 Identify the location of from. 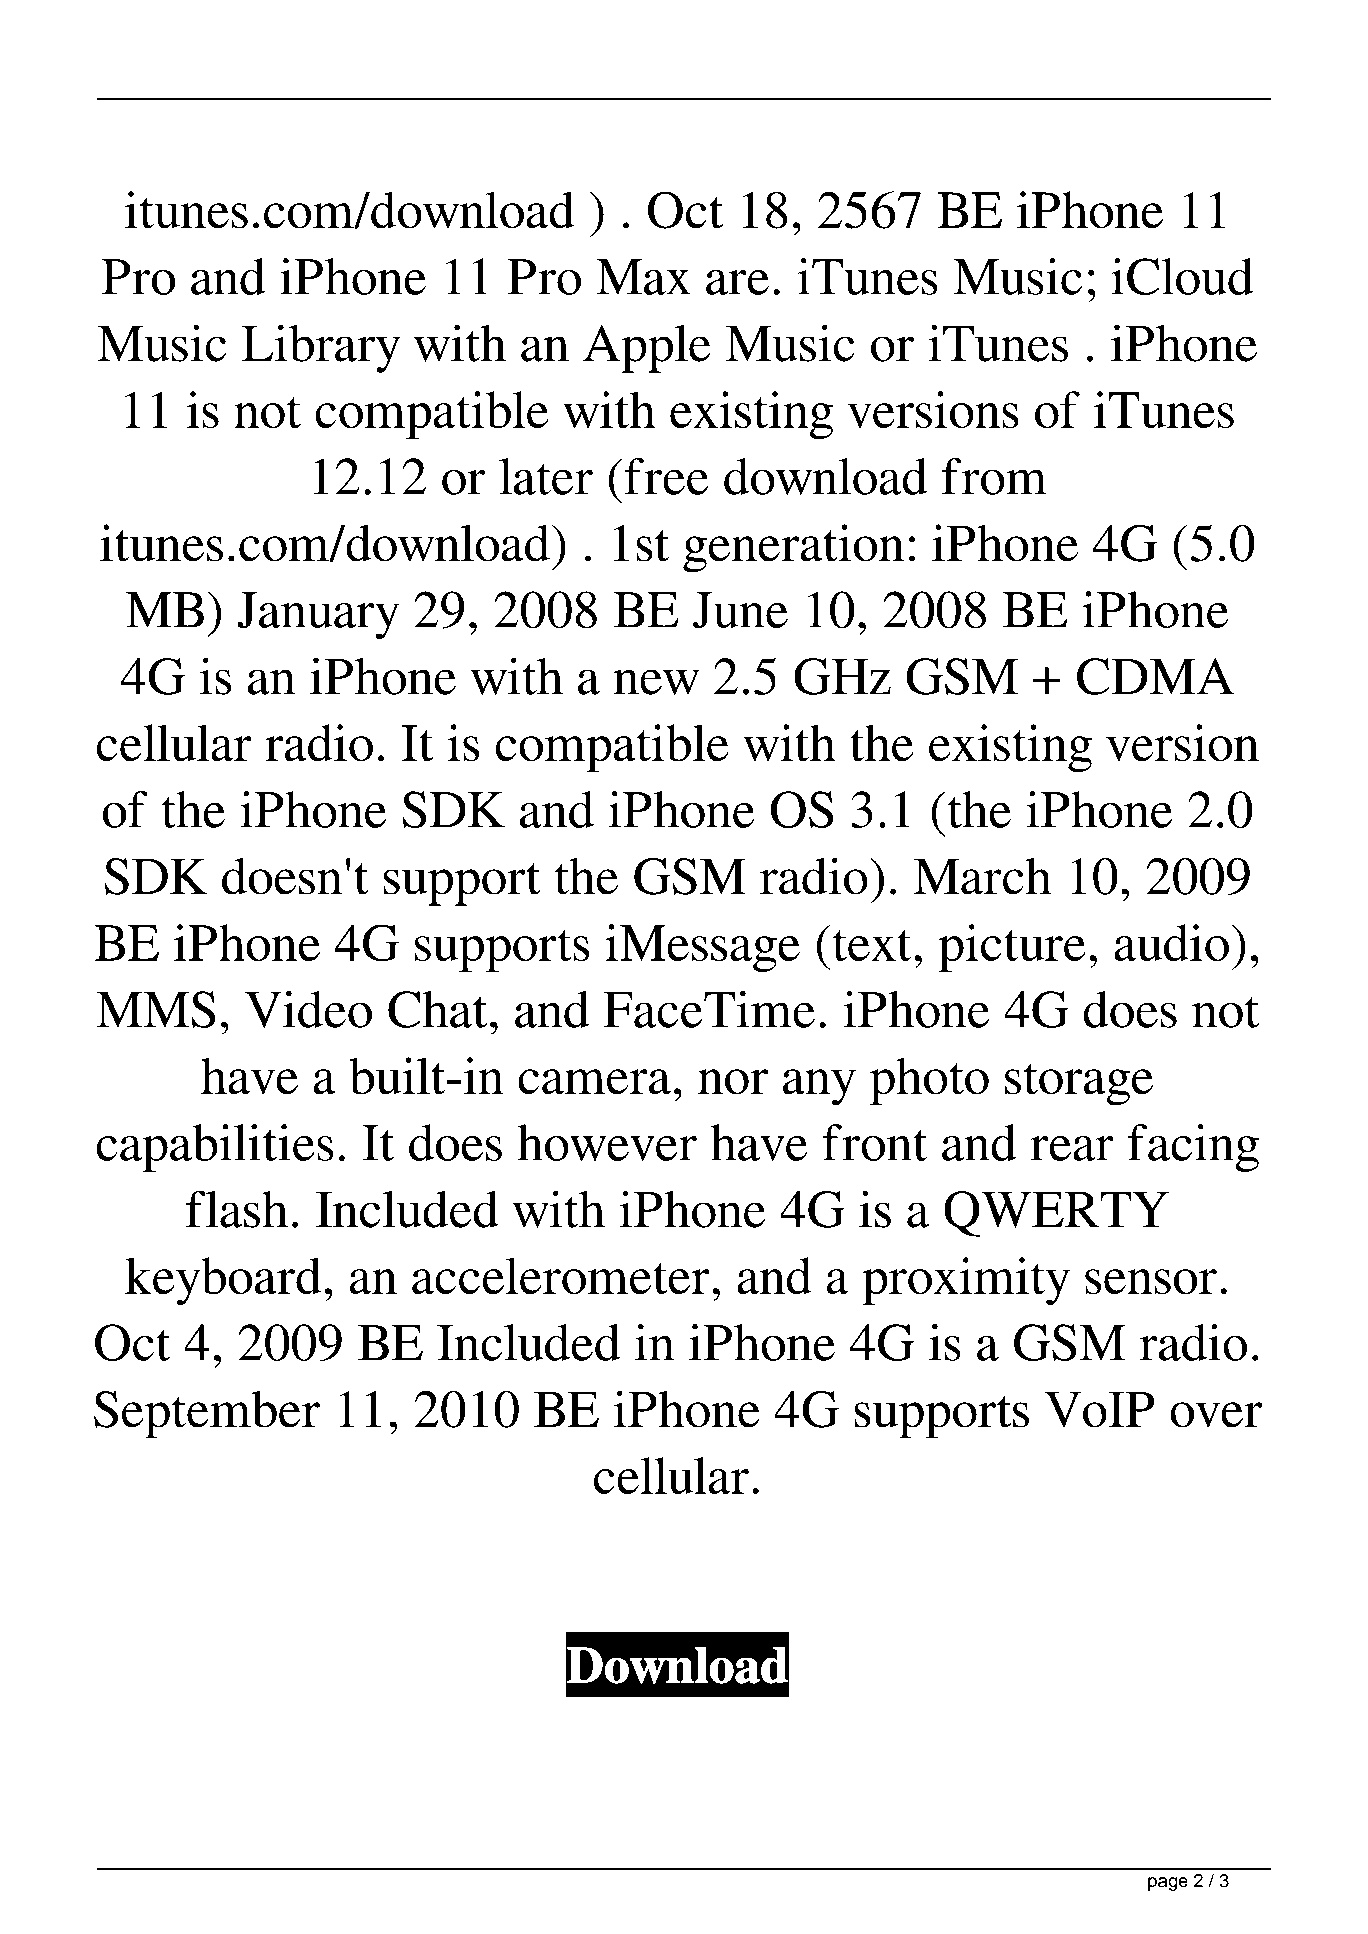
(994, 476).
